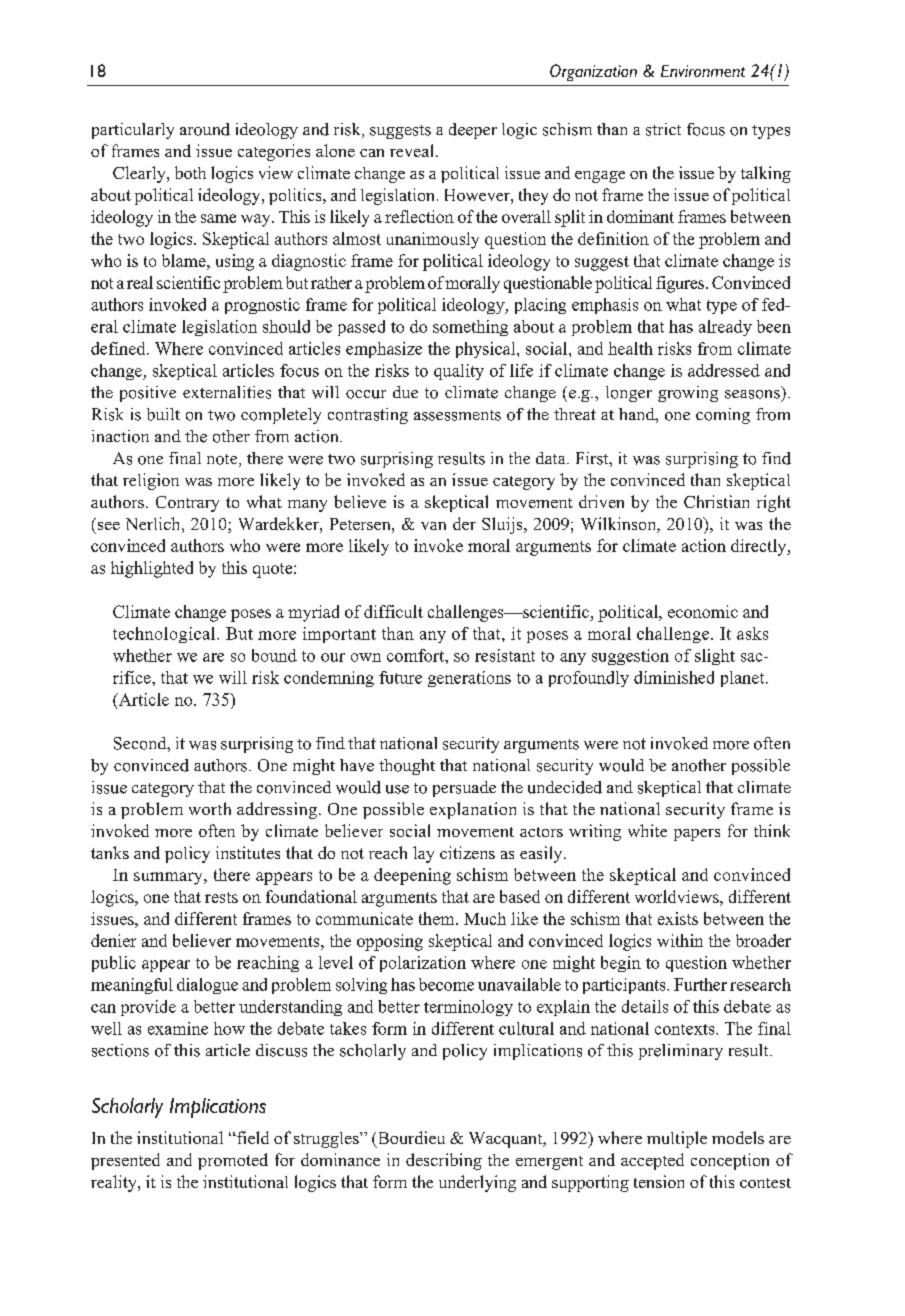  What do you see at coordinates (233, 1161) in the image?
I see `promoted` at bounding box center [233, 1161].
